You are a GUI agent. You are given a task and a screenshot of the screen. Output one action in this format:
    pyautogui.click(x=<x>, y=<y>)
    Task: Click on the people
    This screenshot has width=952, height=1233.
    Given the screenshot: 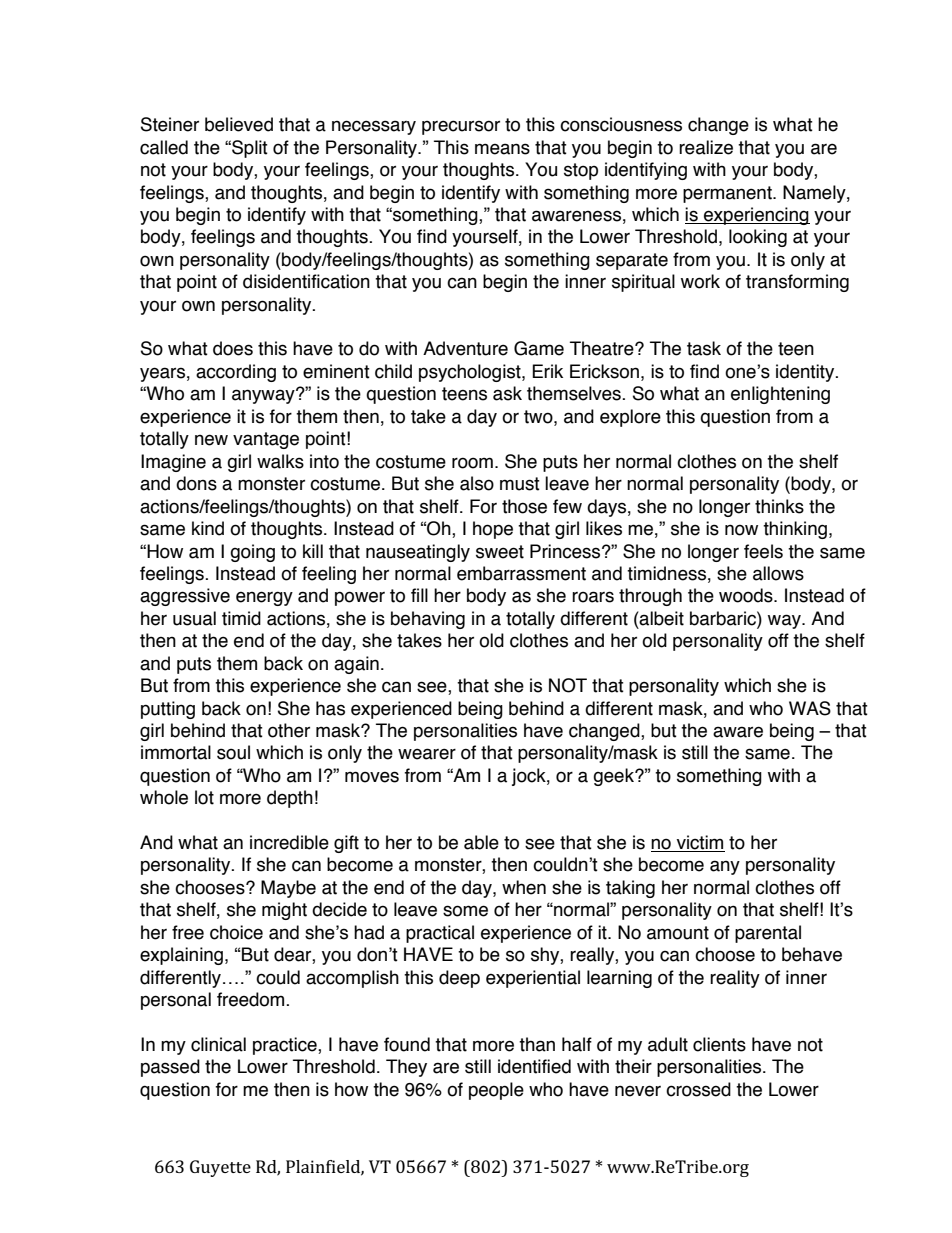 What is the action you would take?
    pyautogui.click(x=496, y=1091)
